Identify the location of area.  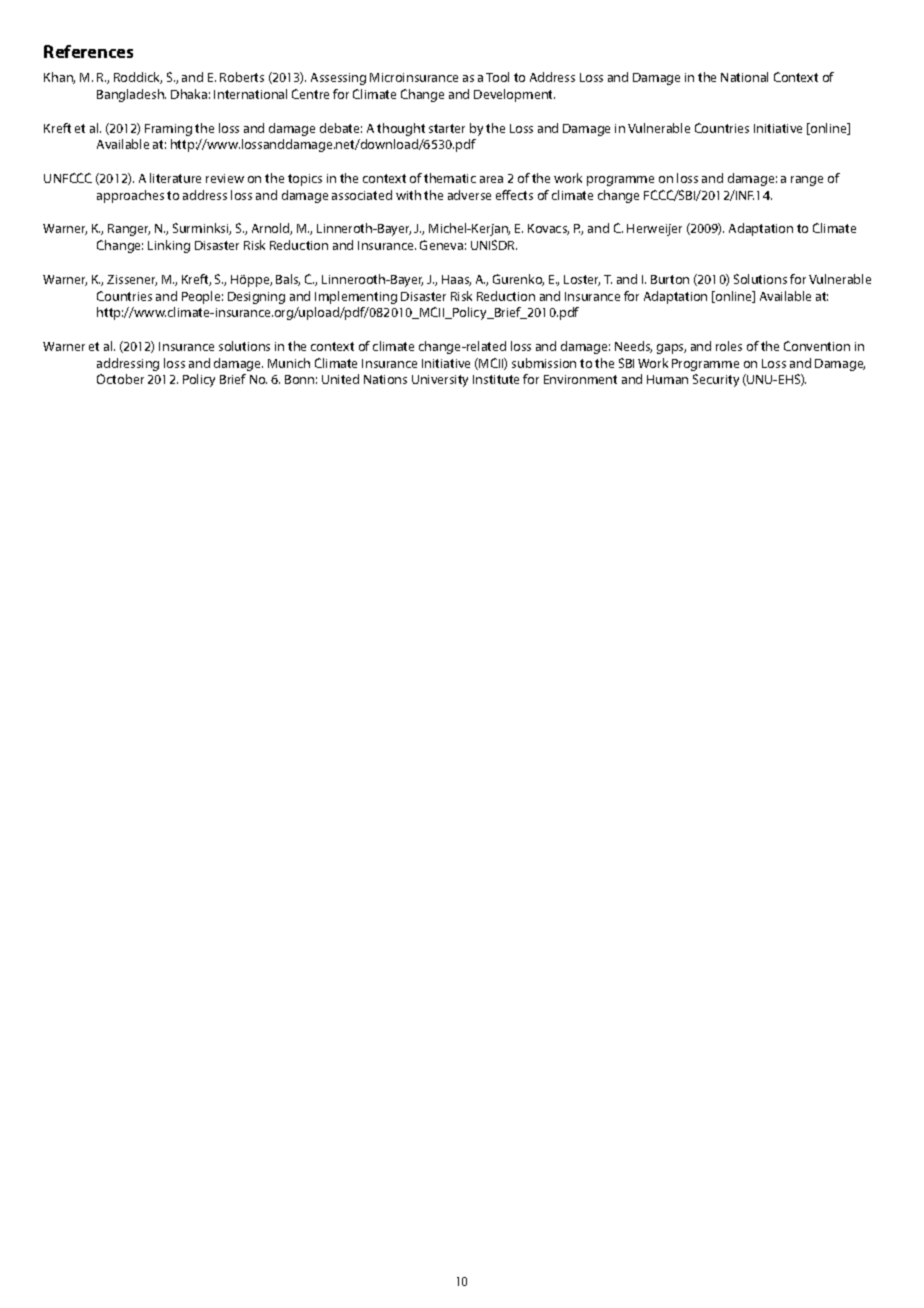
(491, 179).
